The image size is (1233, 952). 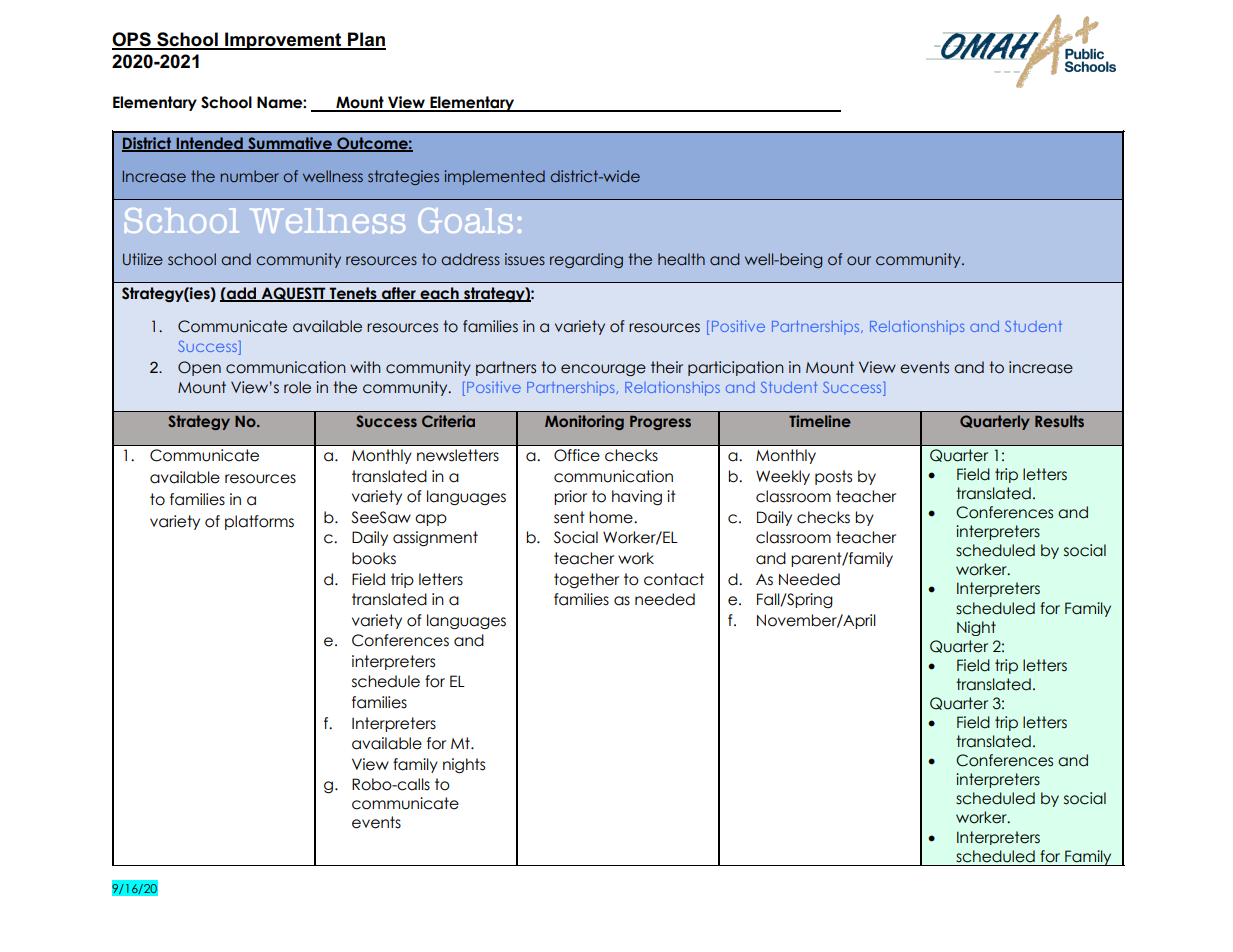 I want to click on implemented, so click(x=495, y=177).
